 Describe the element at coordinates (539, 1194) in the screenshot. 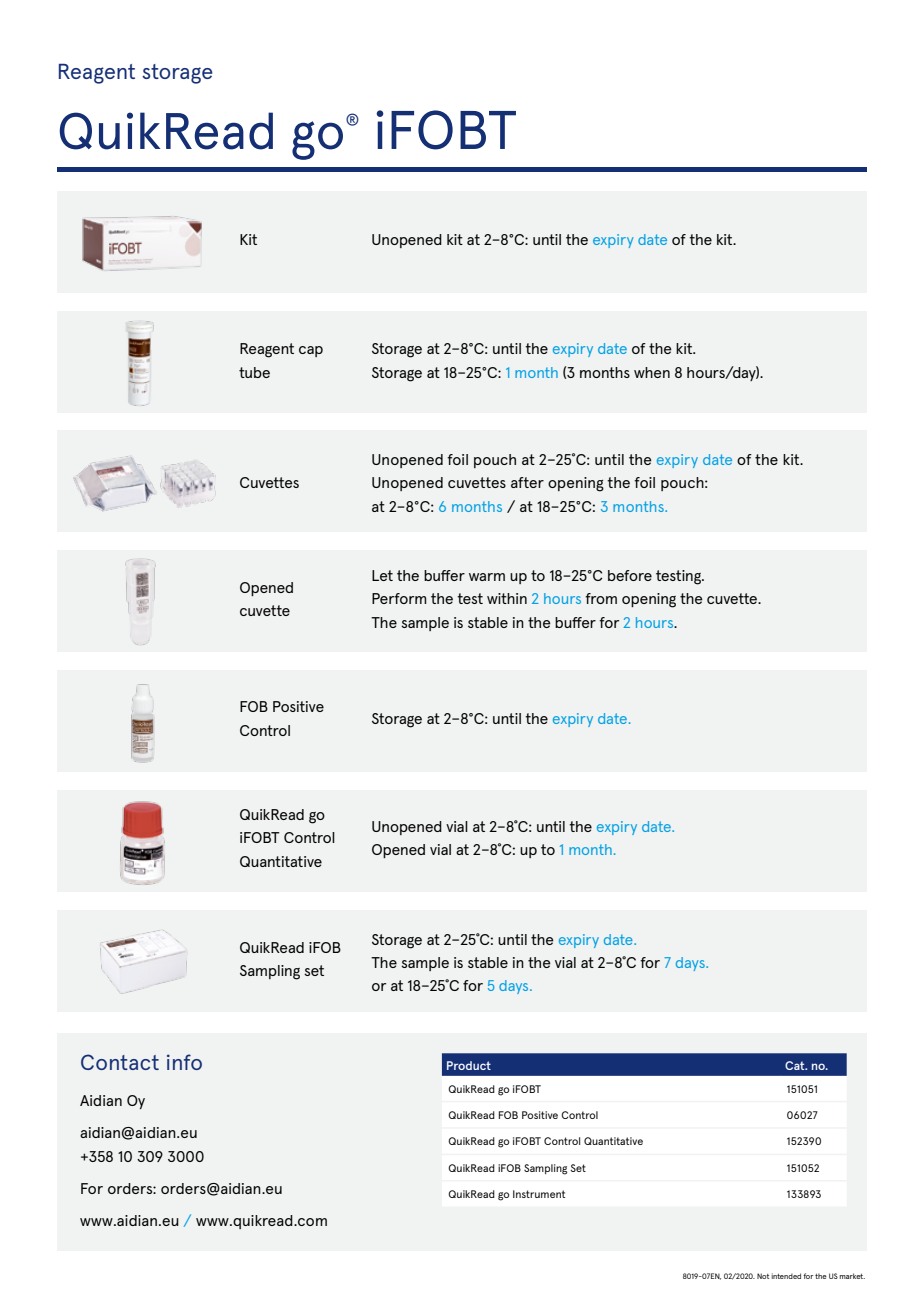

I see `Instrument` at that location.
